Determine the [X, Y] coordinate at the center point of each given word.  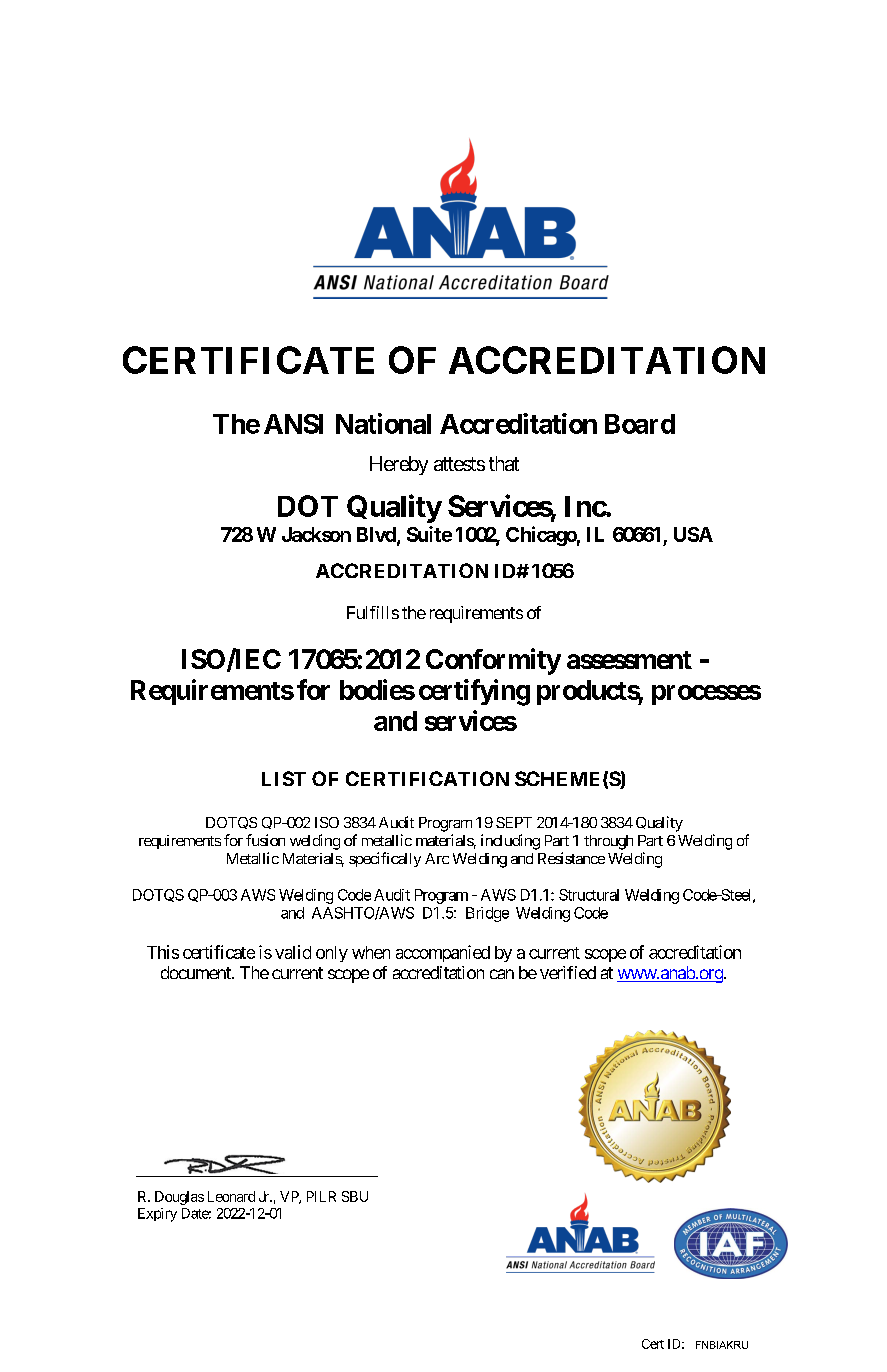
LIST [284, 778]
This [163, 952]
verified [568, 972]
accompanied [443, 953]
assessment [629, 660]
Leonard [231, 1196]
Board [640, 424]
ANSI [293, 424]
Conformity [493, 661]
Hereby [399, 465]
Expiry [157, 1215]
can [502, 974]
